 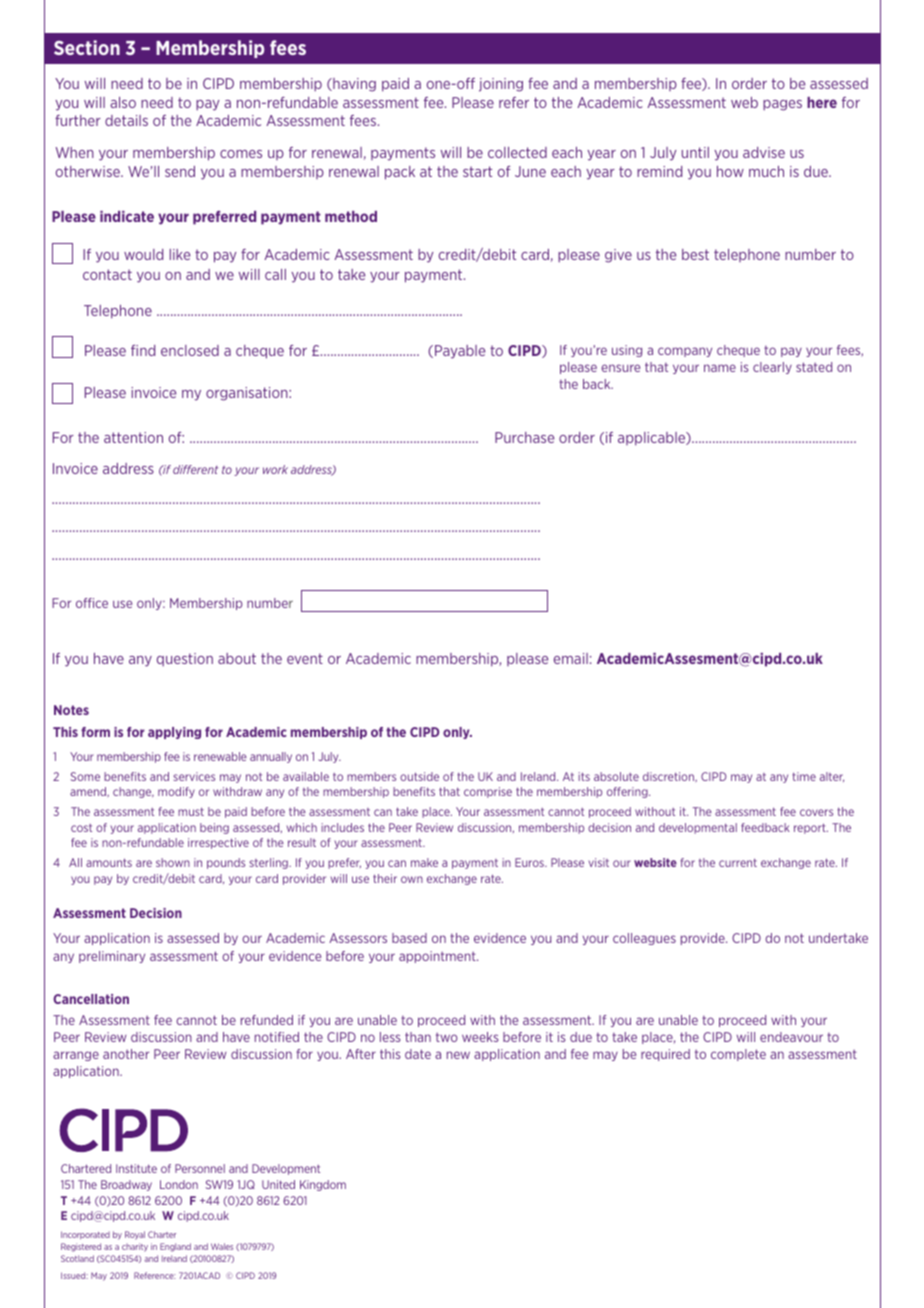 I want to click on Royal, so click(x=135, y=1235).
